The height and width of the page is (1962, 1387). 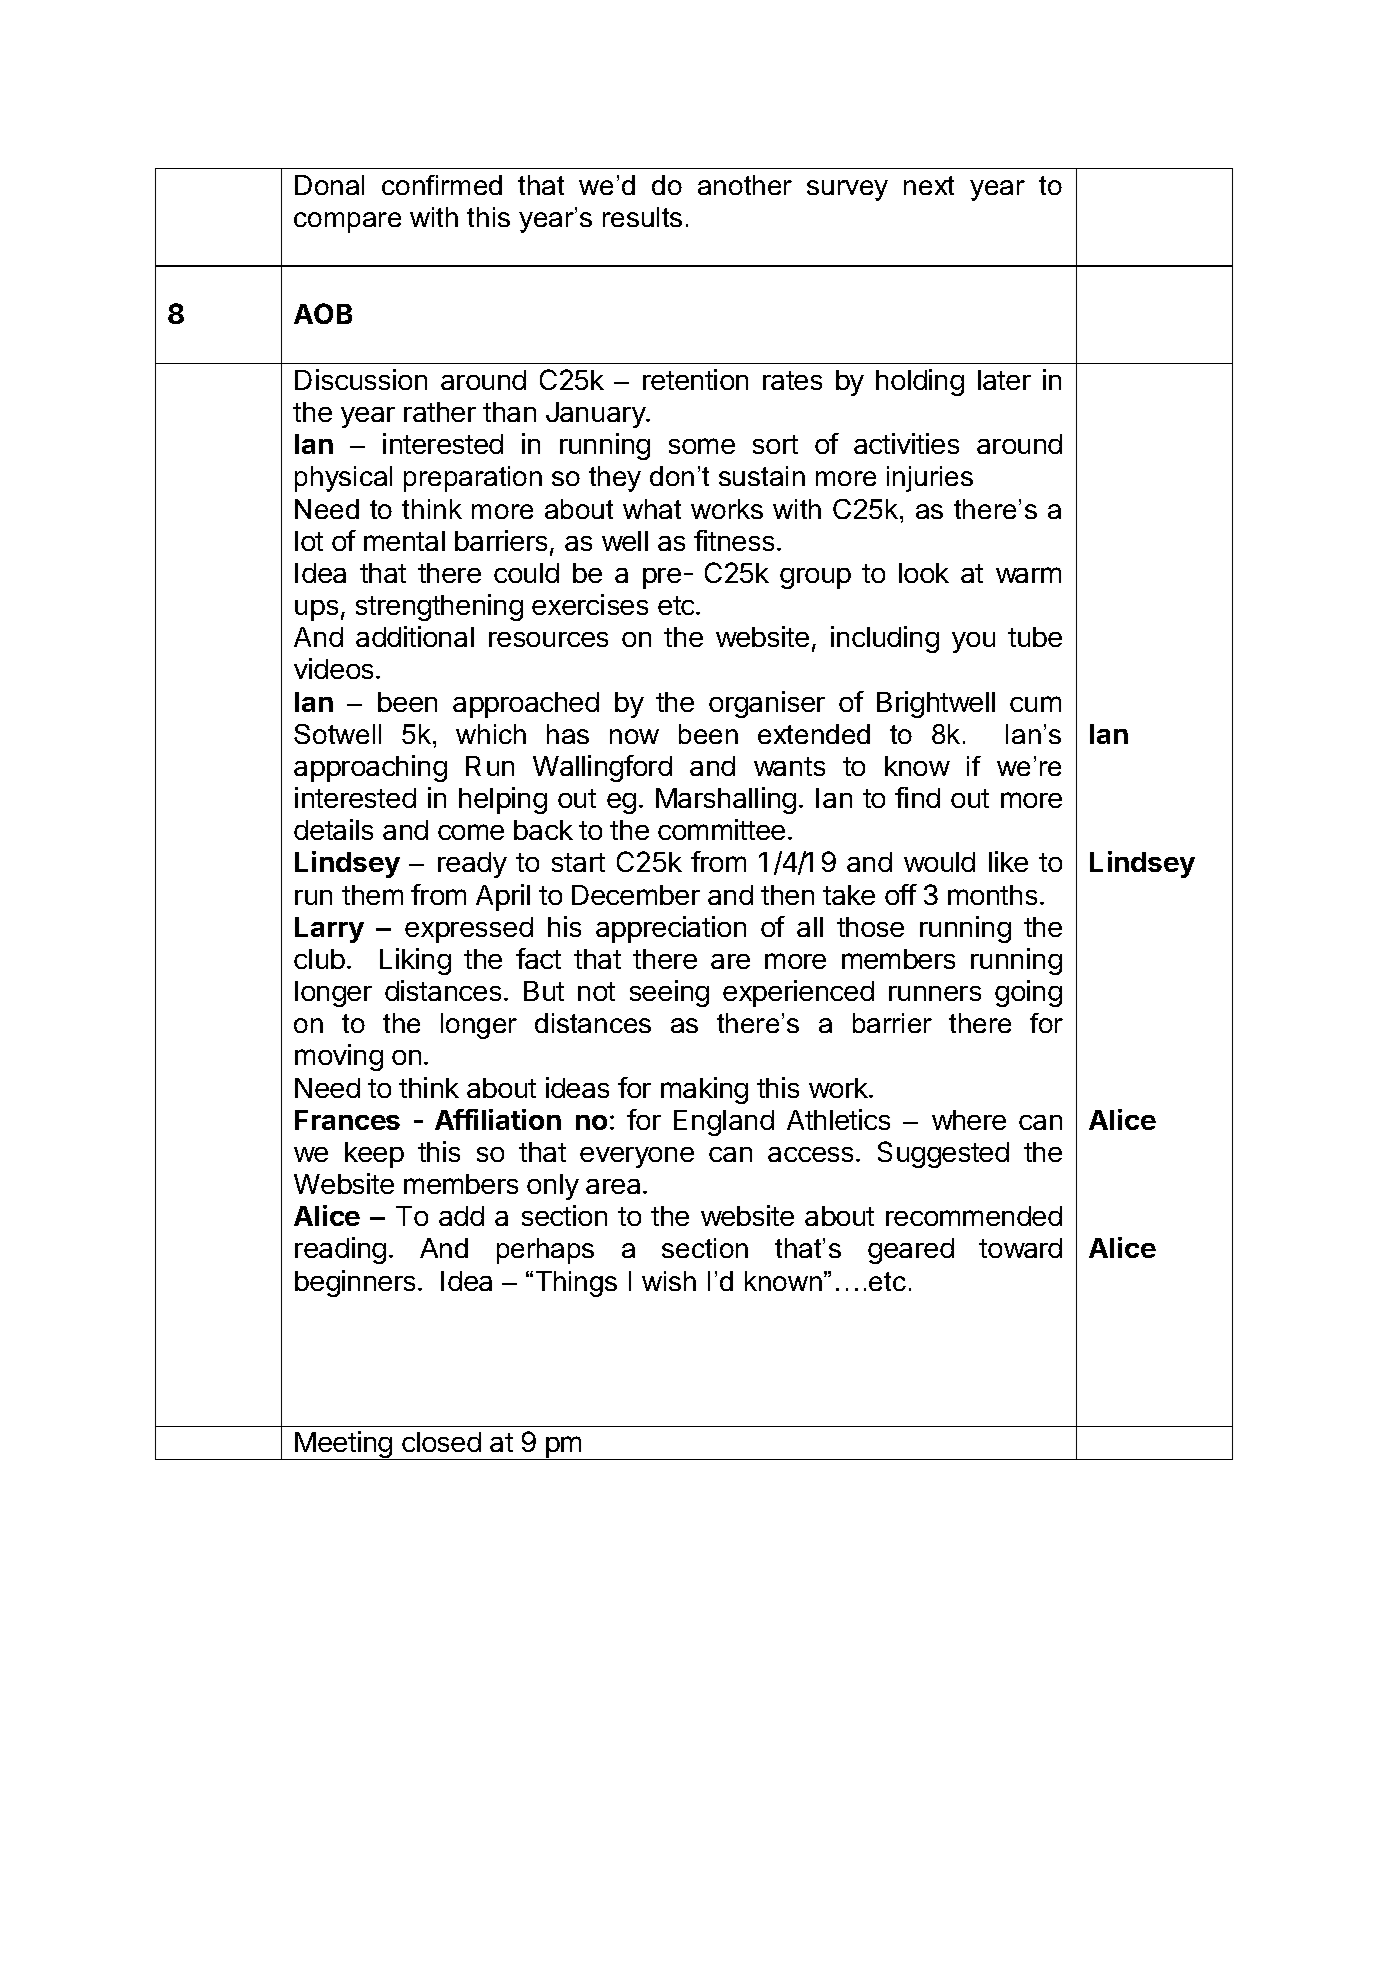 What do you see at coordinates (415, 961) in the page?
I see `Liking` at bounding box center [415, 961].
